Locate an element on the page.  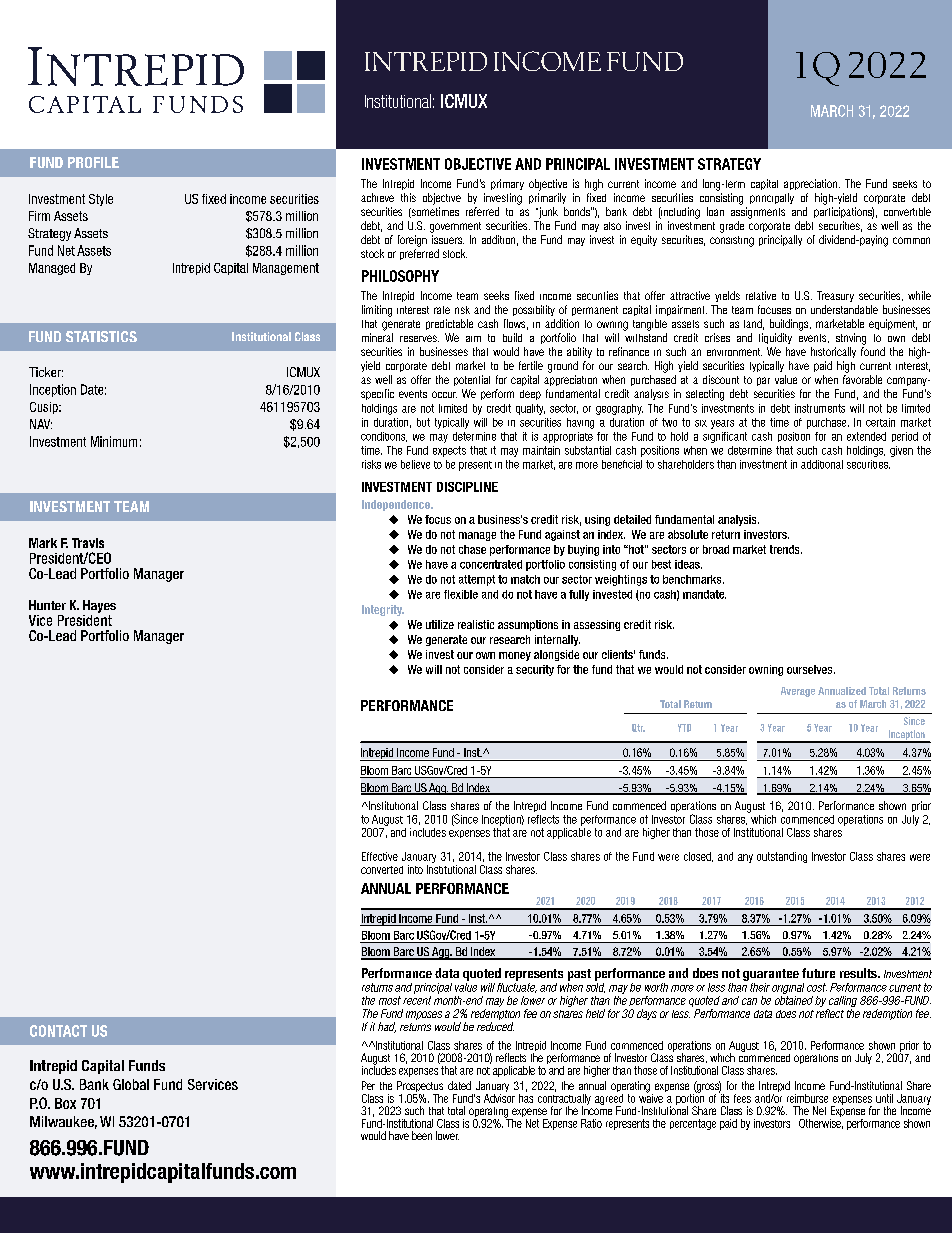
converted is located at coordinates (382, 870).
